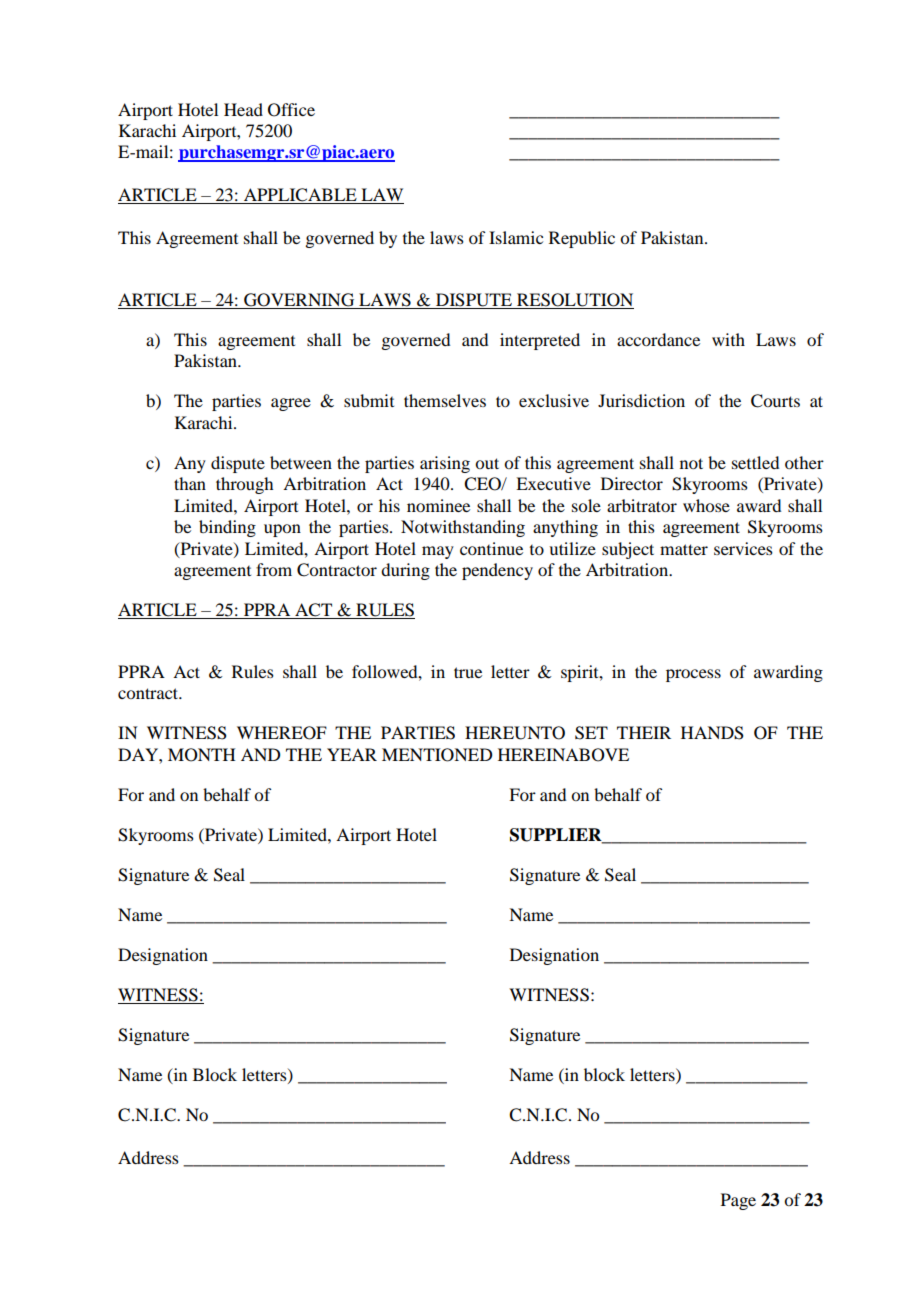  Describe the element at coordinates (582, 239) in the image. I see `Republic` at that location.
